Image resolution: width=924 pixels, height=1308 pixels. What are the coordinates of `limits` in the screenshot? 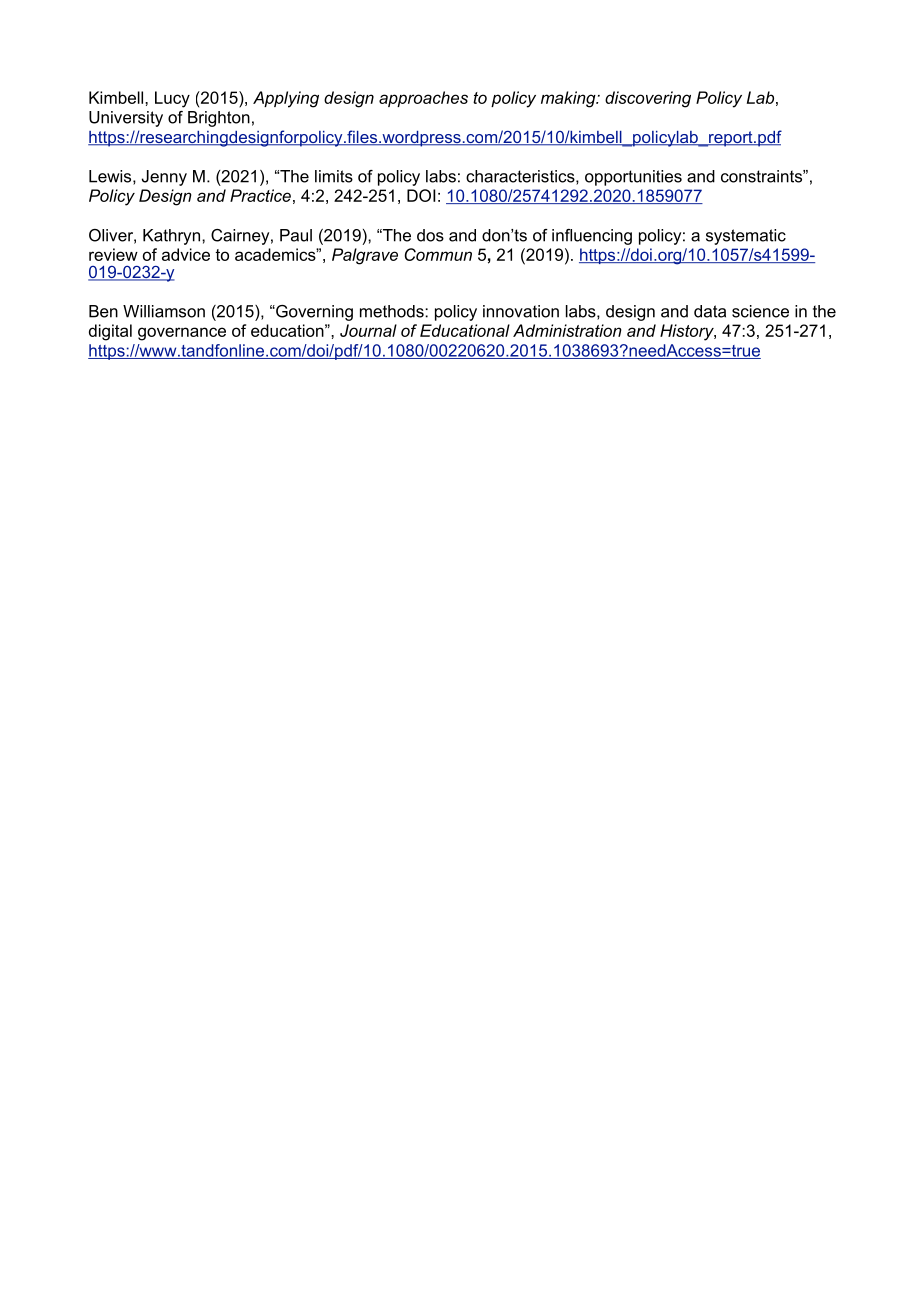 It's located at (334, 176).
